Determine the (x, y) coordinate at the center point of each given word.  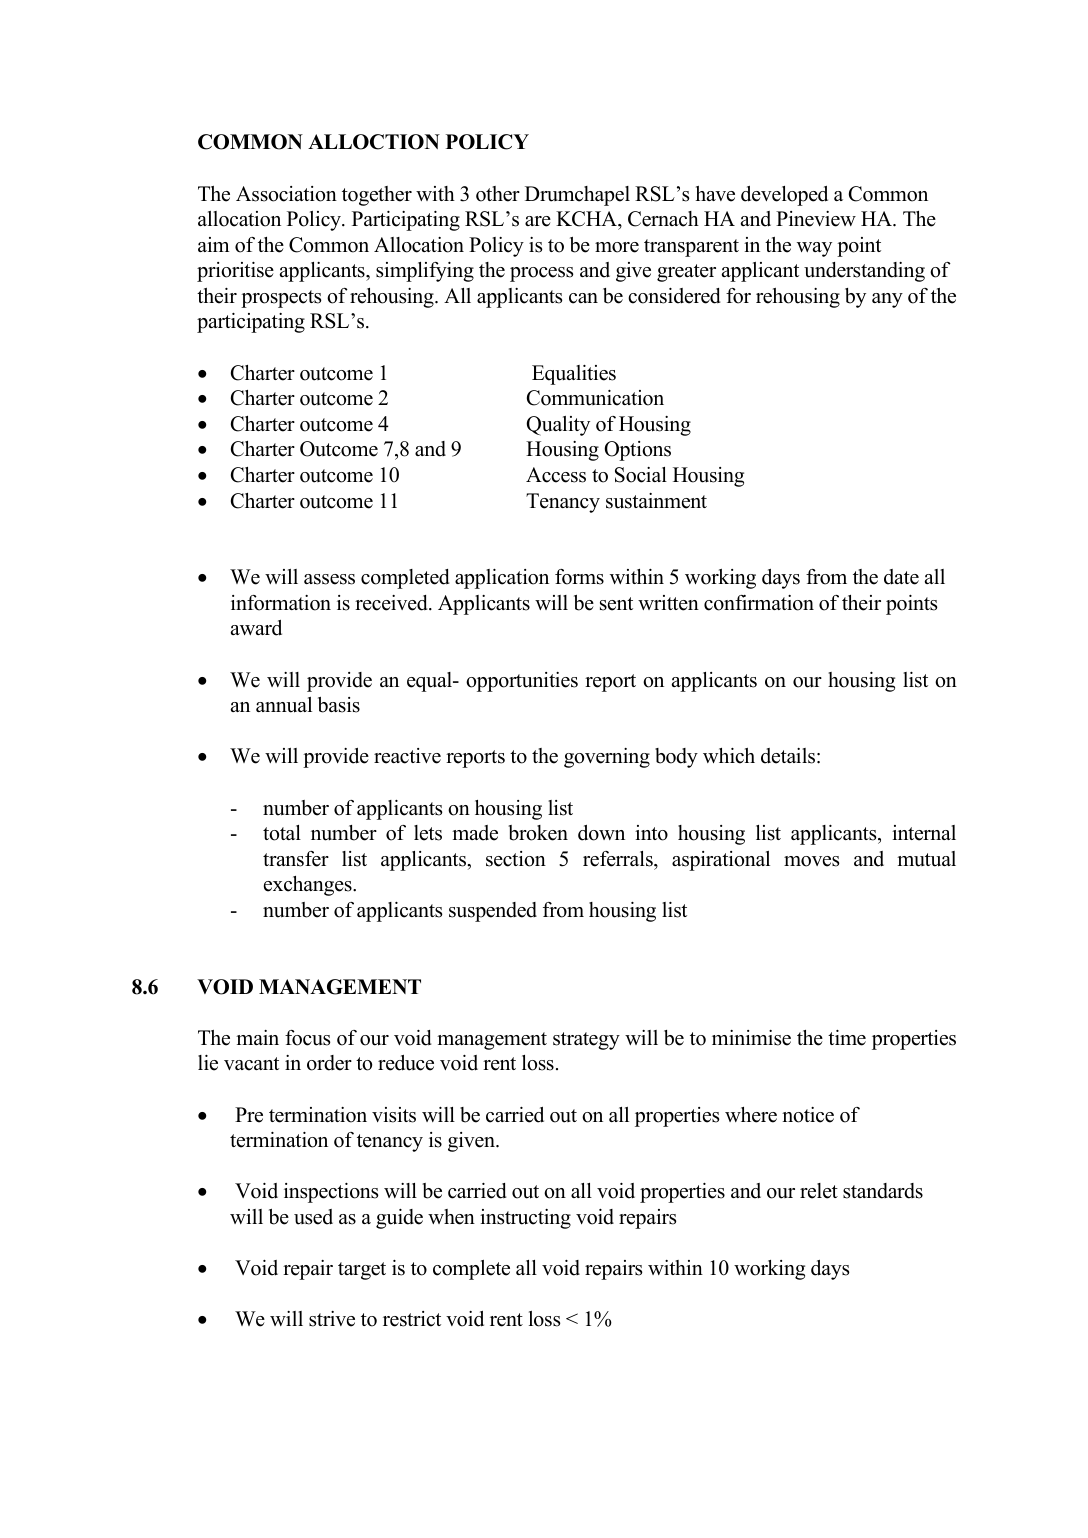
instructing (525, 1219)
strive (332, 1319)
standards (883, 1191)
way (814, 249)
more (617, 247)
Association (286, 194)
